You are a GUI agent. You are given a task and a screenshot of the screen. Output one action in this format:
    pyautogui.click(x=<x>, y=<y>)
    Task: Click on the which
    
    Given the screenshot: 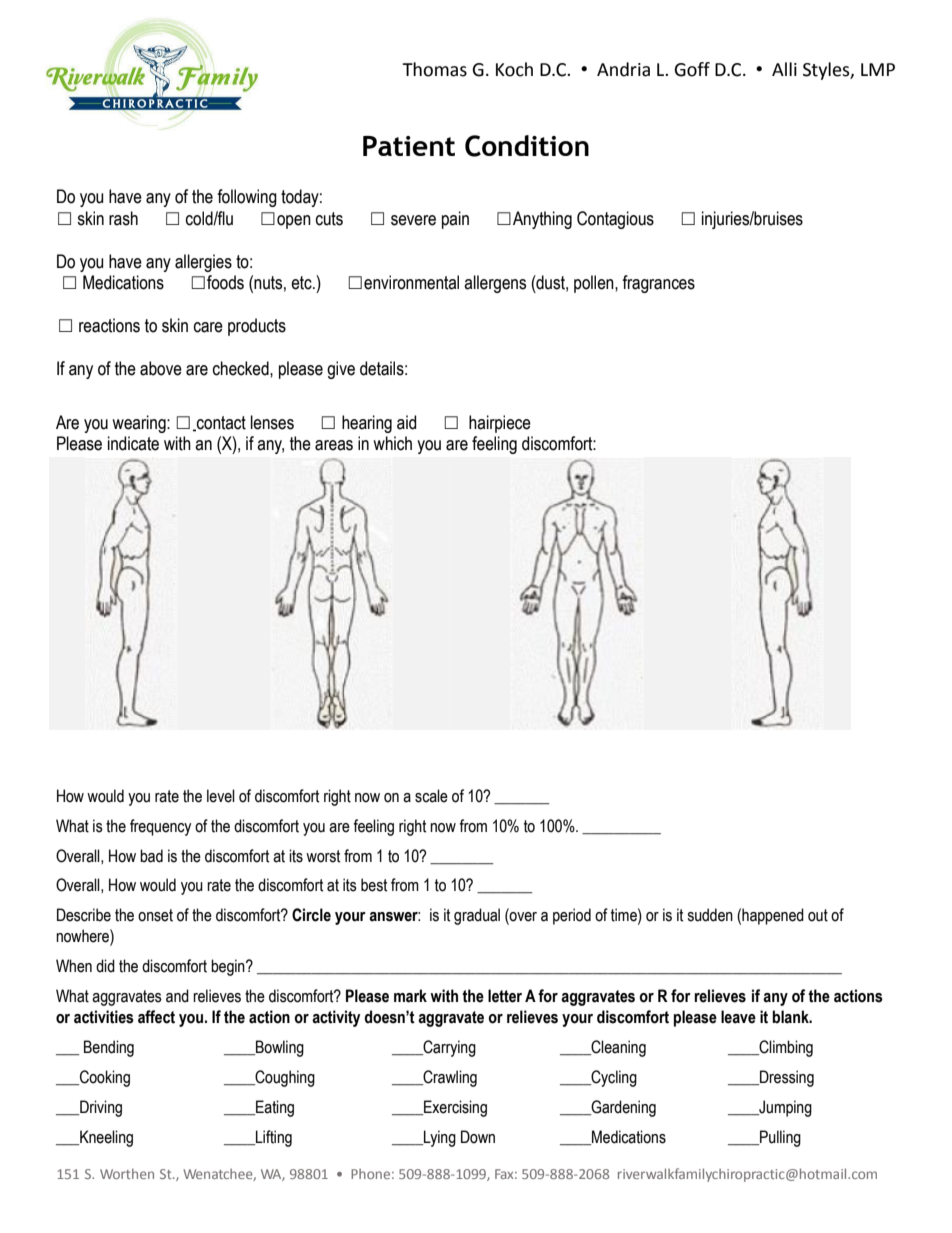 What is the action you would take?
    pyautogui.click(x=392, y=443)
